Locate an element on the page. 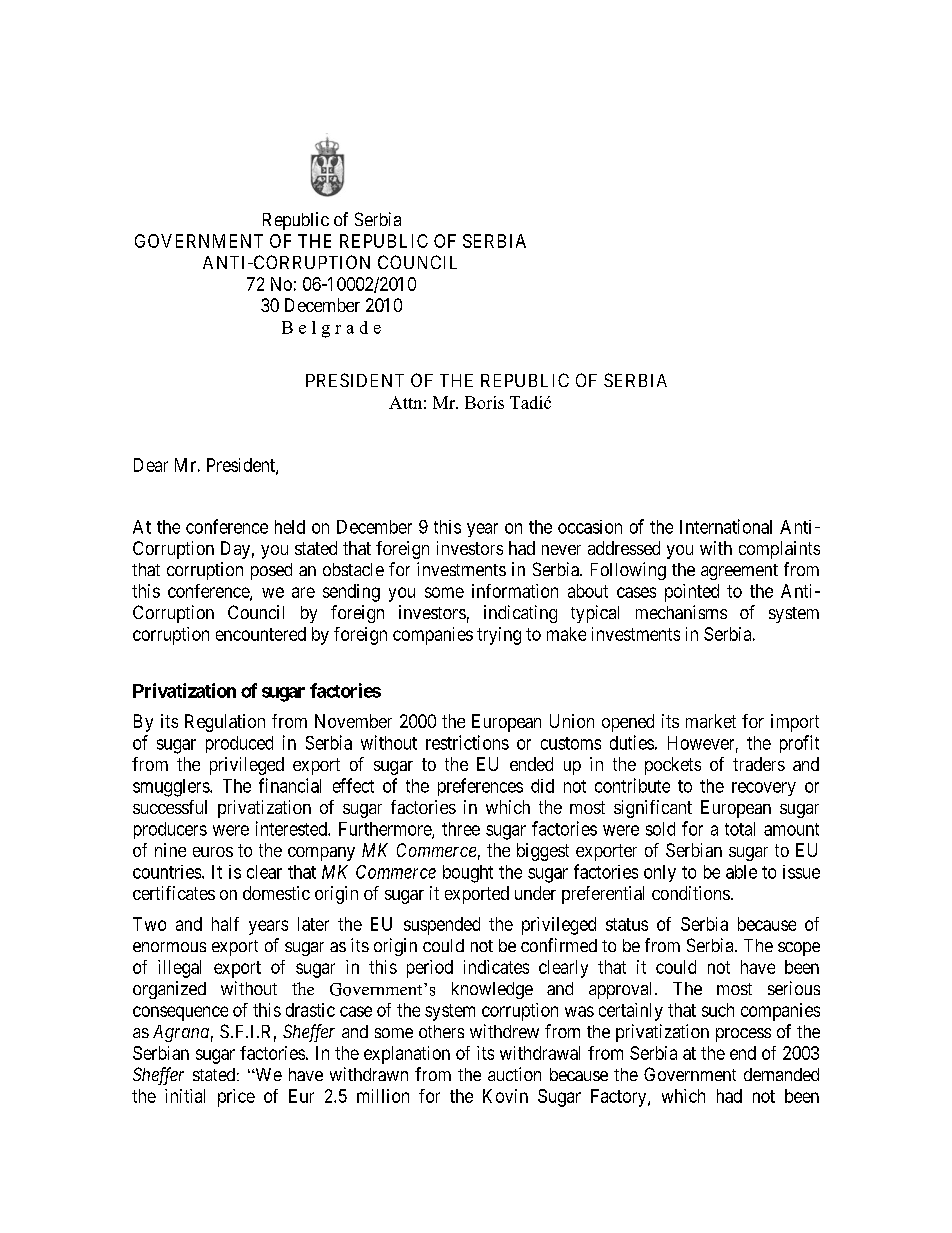  trying is located at coordinates (499, 636).
